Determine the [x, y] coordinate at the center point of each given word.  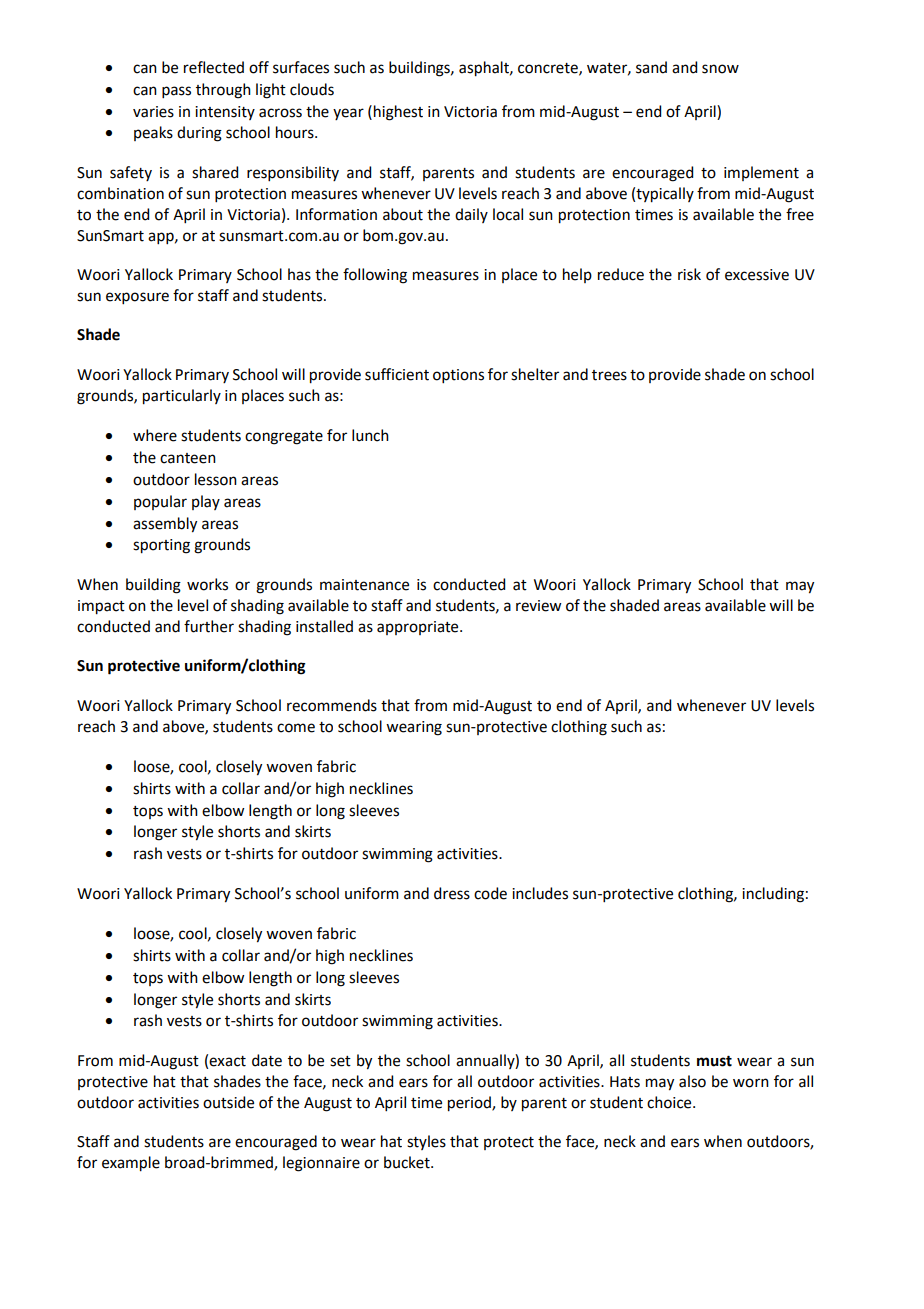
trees [609, 375]
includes [540, 893]
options [458, 376]
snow [720, 69]
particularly [182, 397]
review [539, 606]
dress [452, 893]
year [348, 114]
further [209, 626]
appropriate [419, 628]
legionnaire [321, 1164]
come [296, 728]
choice [670, 1102]
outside [228, 1102]
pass [176, 92]
